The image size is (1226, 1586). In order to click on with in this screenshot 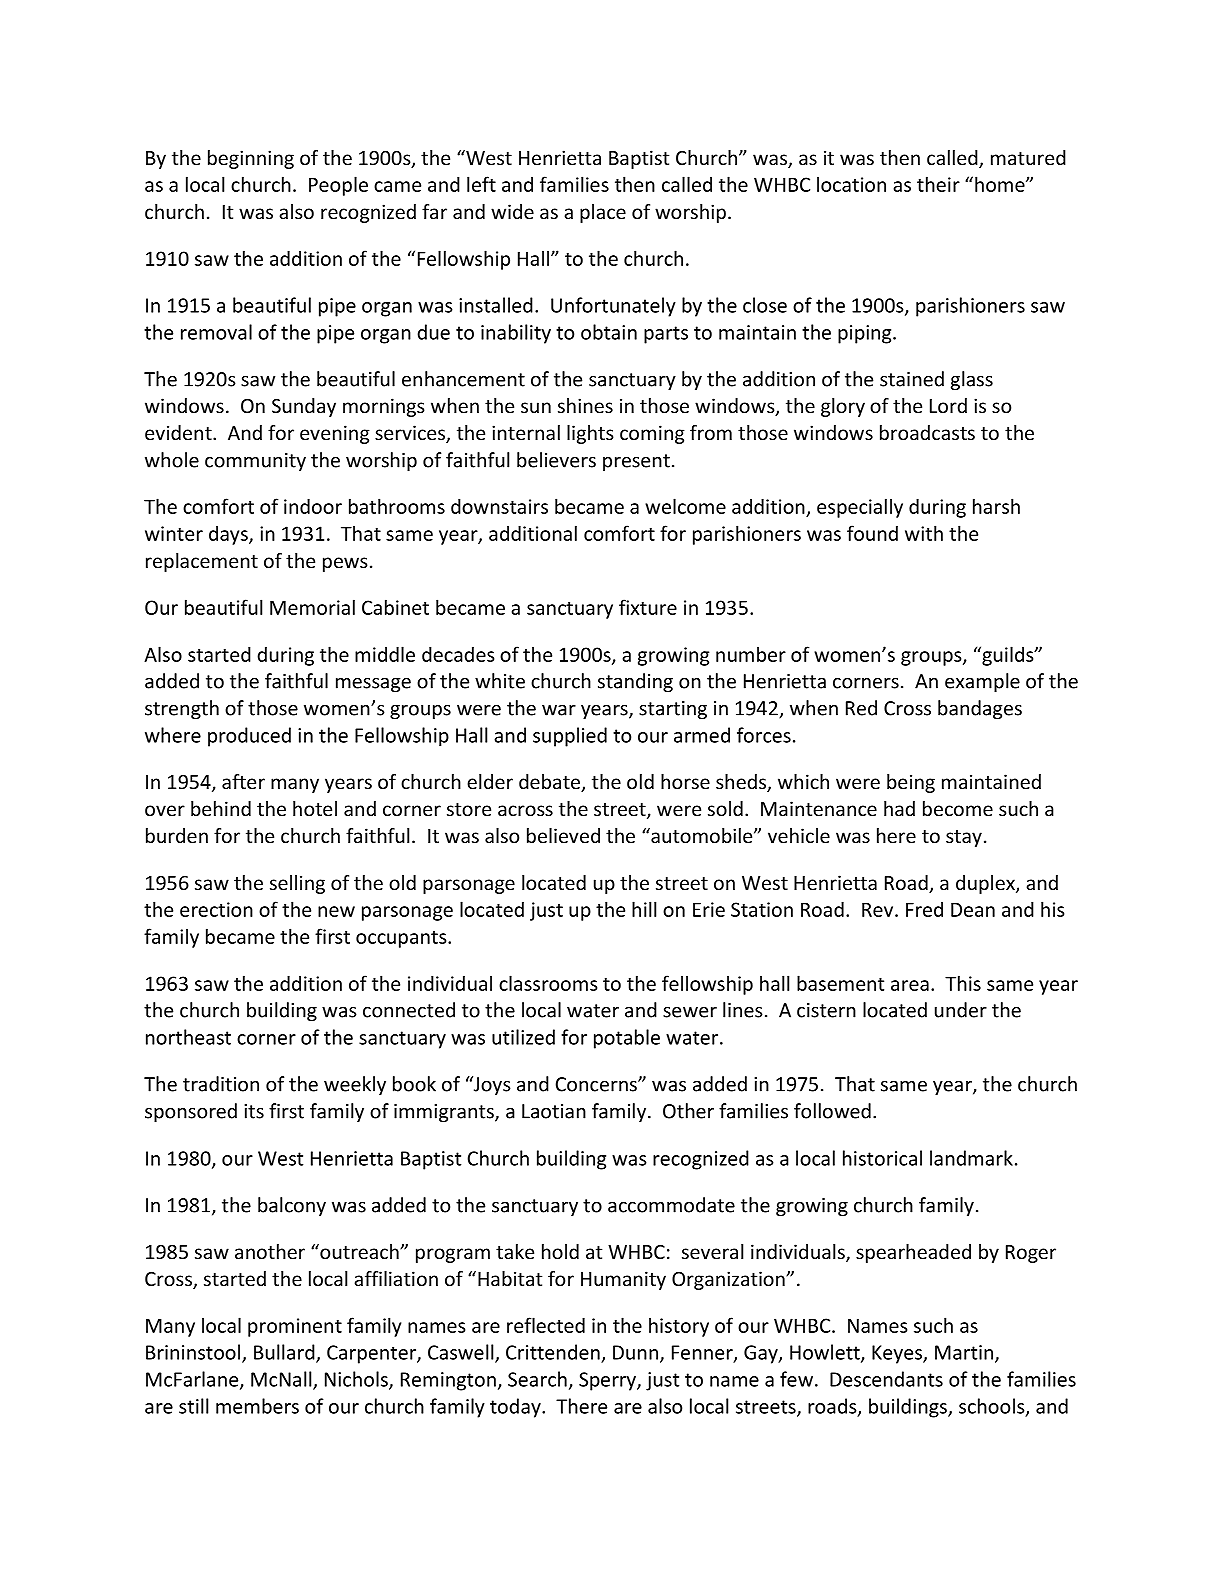, I will do `click(924, 533)`.
